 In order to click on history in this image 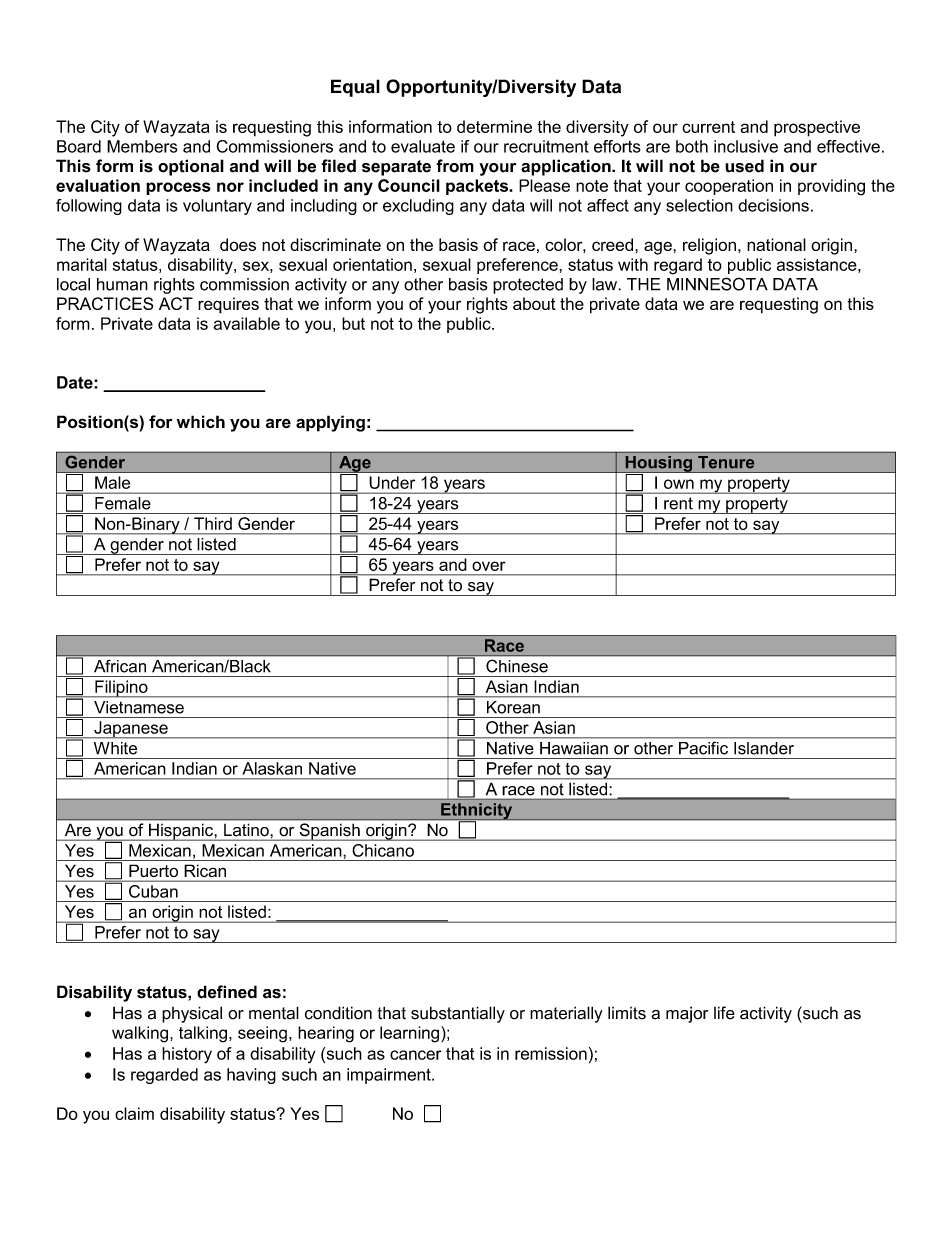, I will do `click(187, 1055)`.
